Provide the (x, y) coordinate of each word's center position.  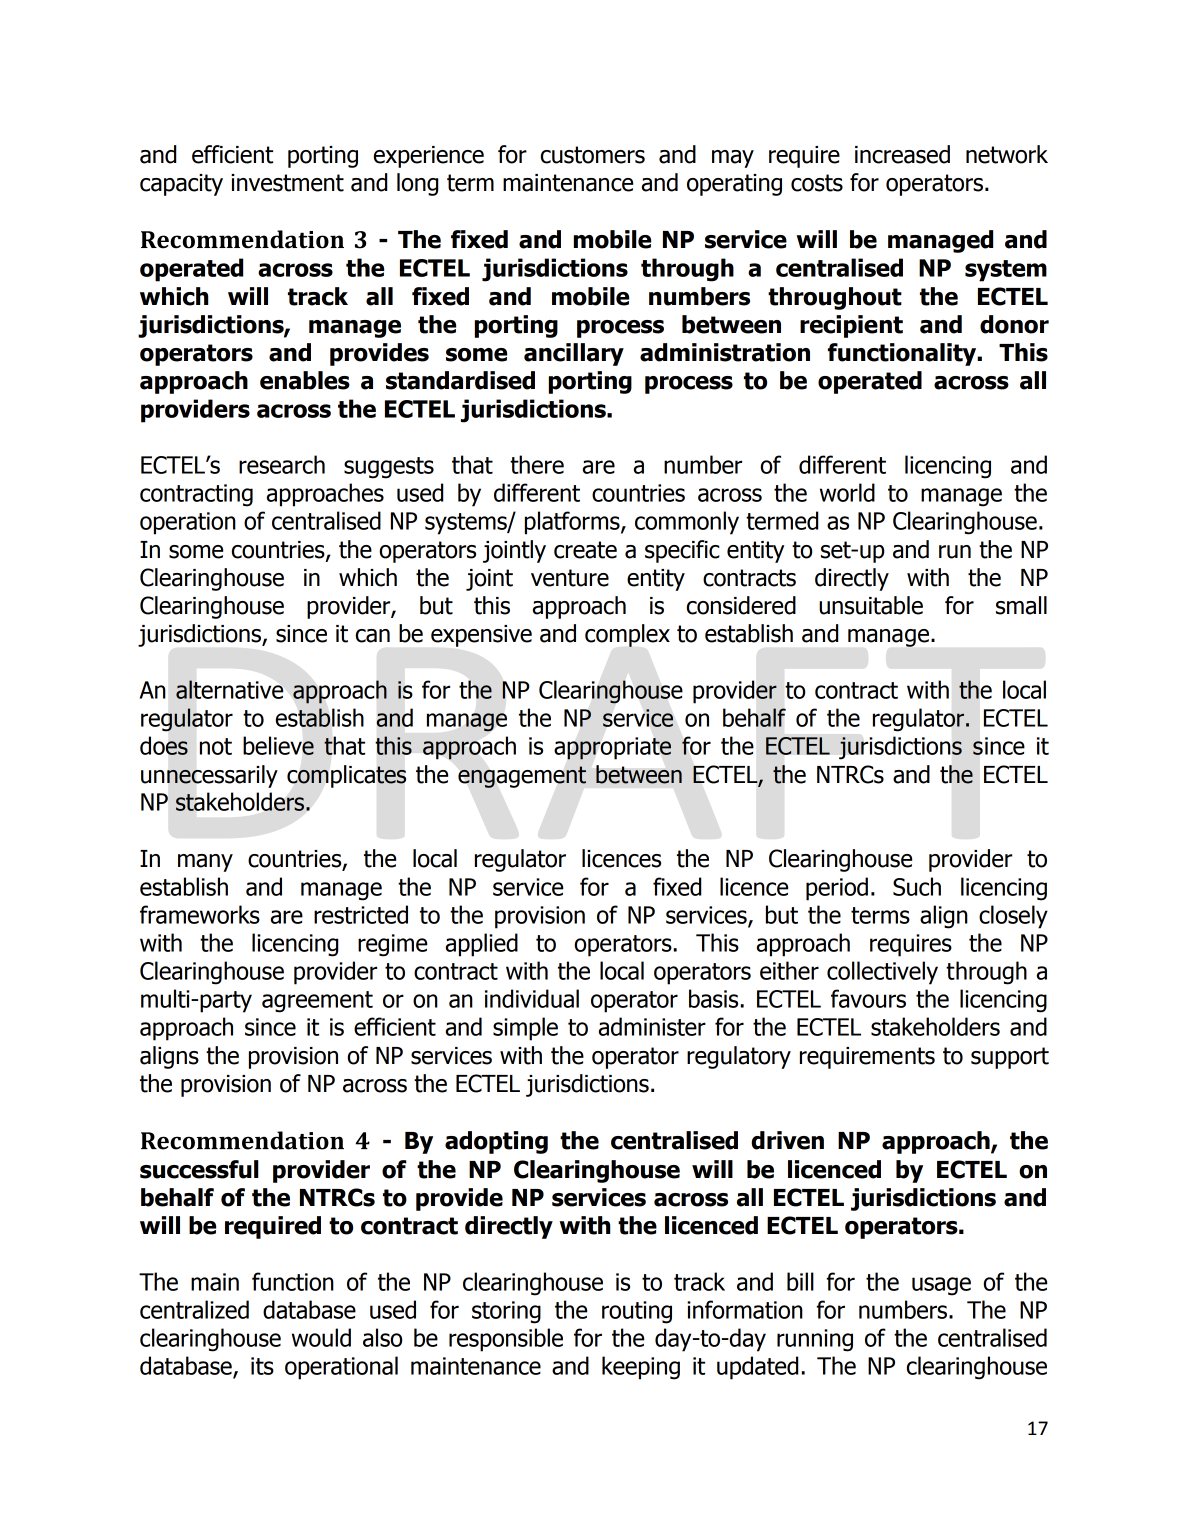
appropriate (612, 748)
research (282, 464)
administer (652, 1026)
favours (868, 998)
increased (902, 154)
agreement (317, 1002)
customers (593, 155)
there (537, 464)
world (847, 492)
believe (278, 745)
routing (637, 1312)
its (262, 1366)
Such (917, 886)
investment (287, 183)
